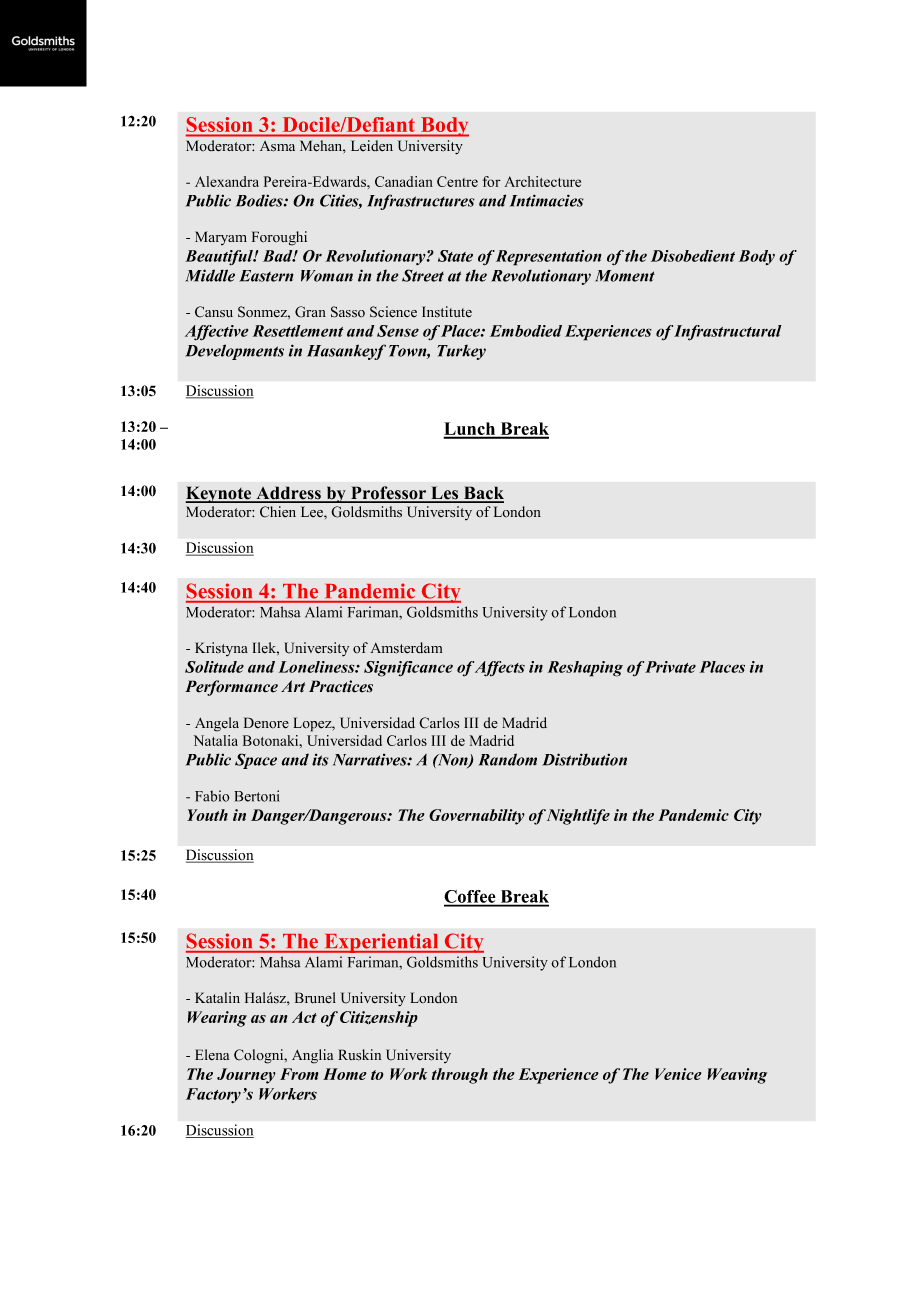  I want to click on Disobedient, so click(693, 256).
